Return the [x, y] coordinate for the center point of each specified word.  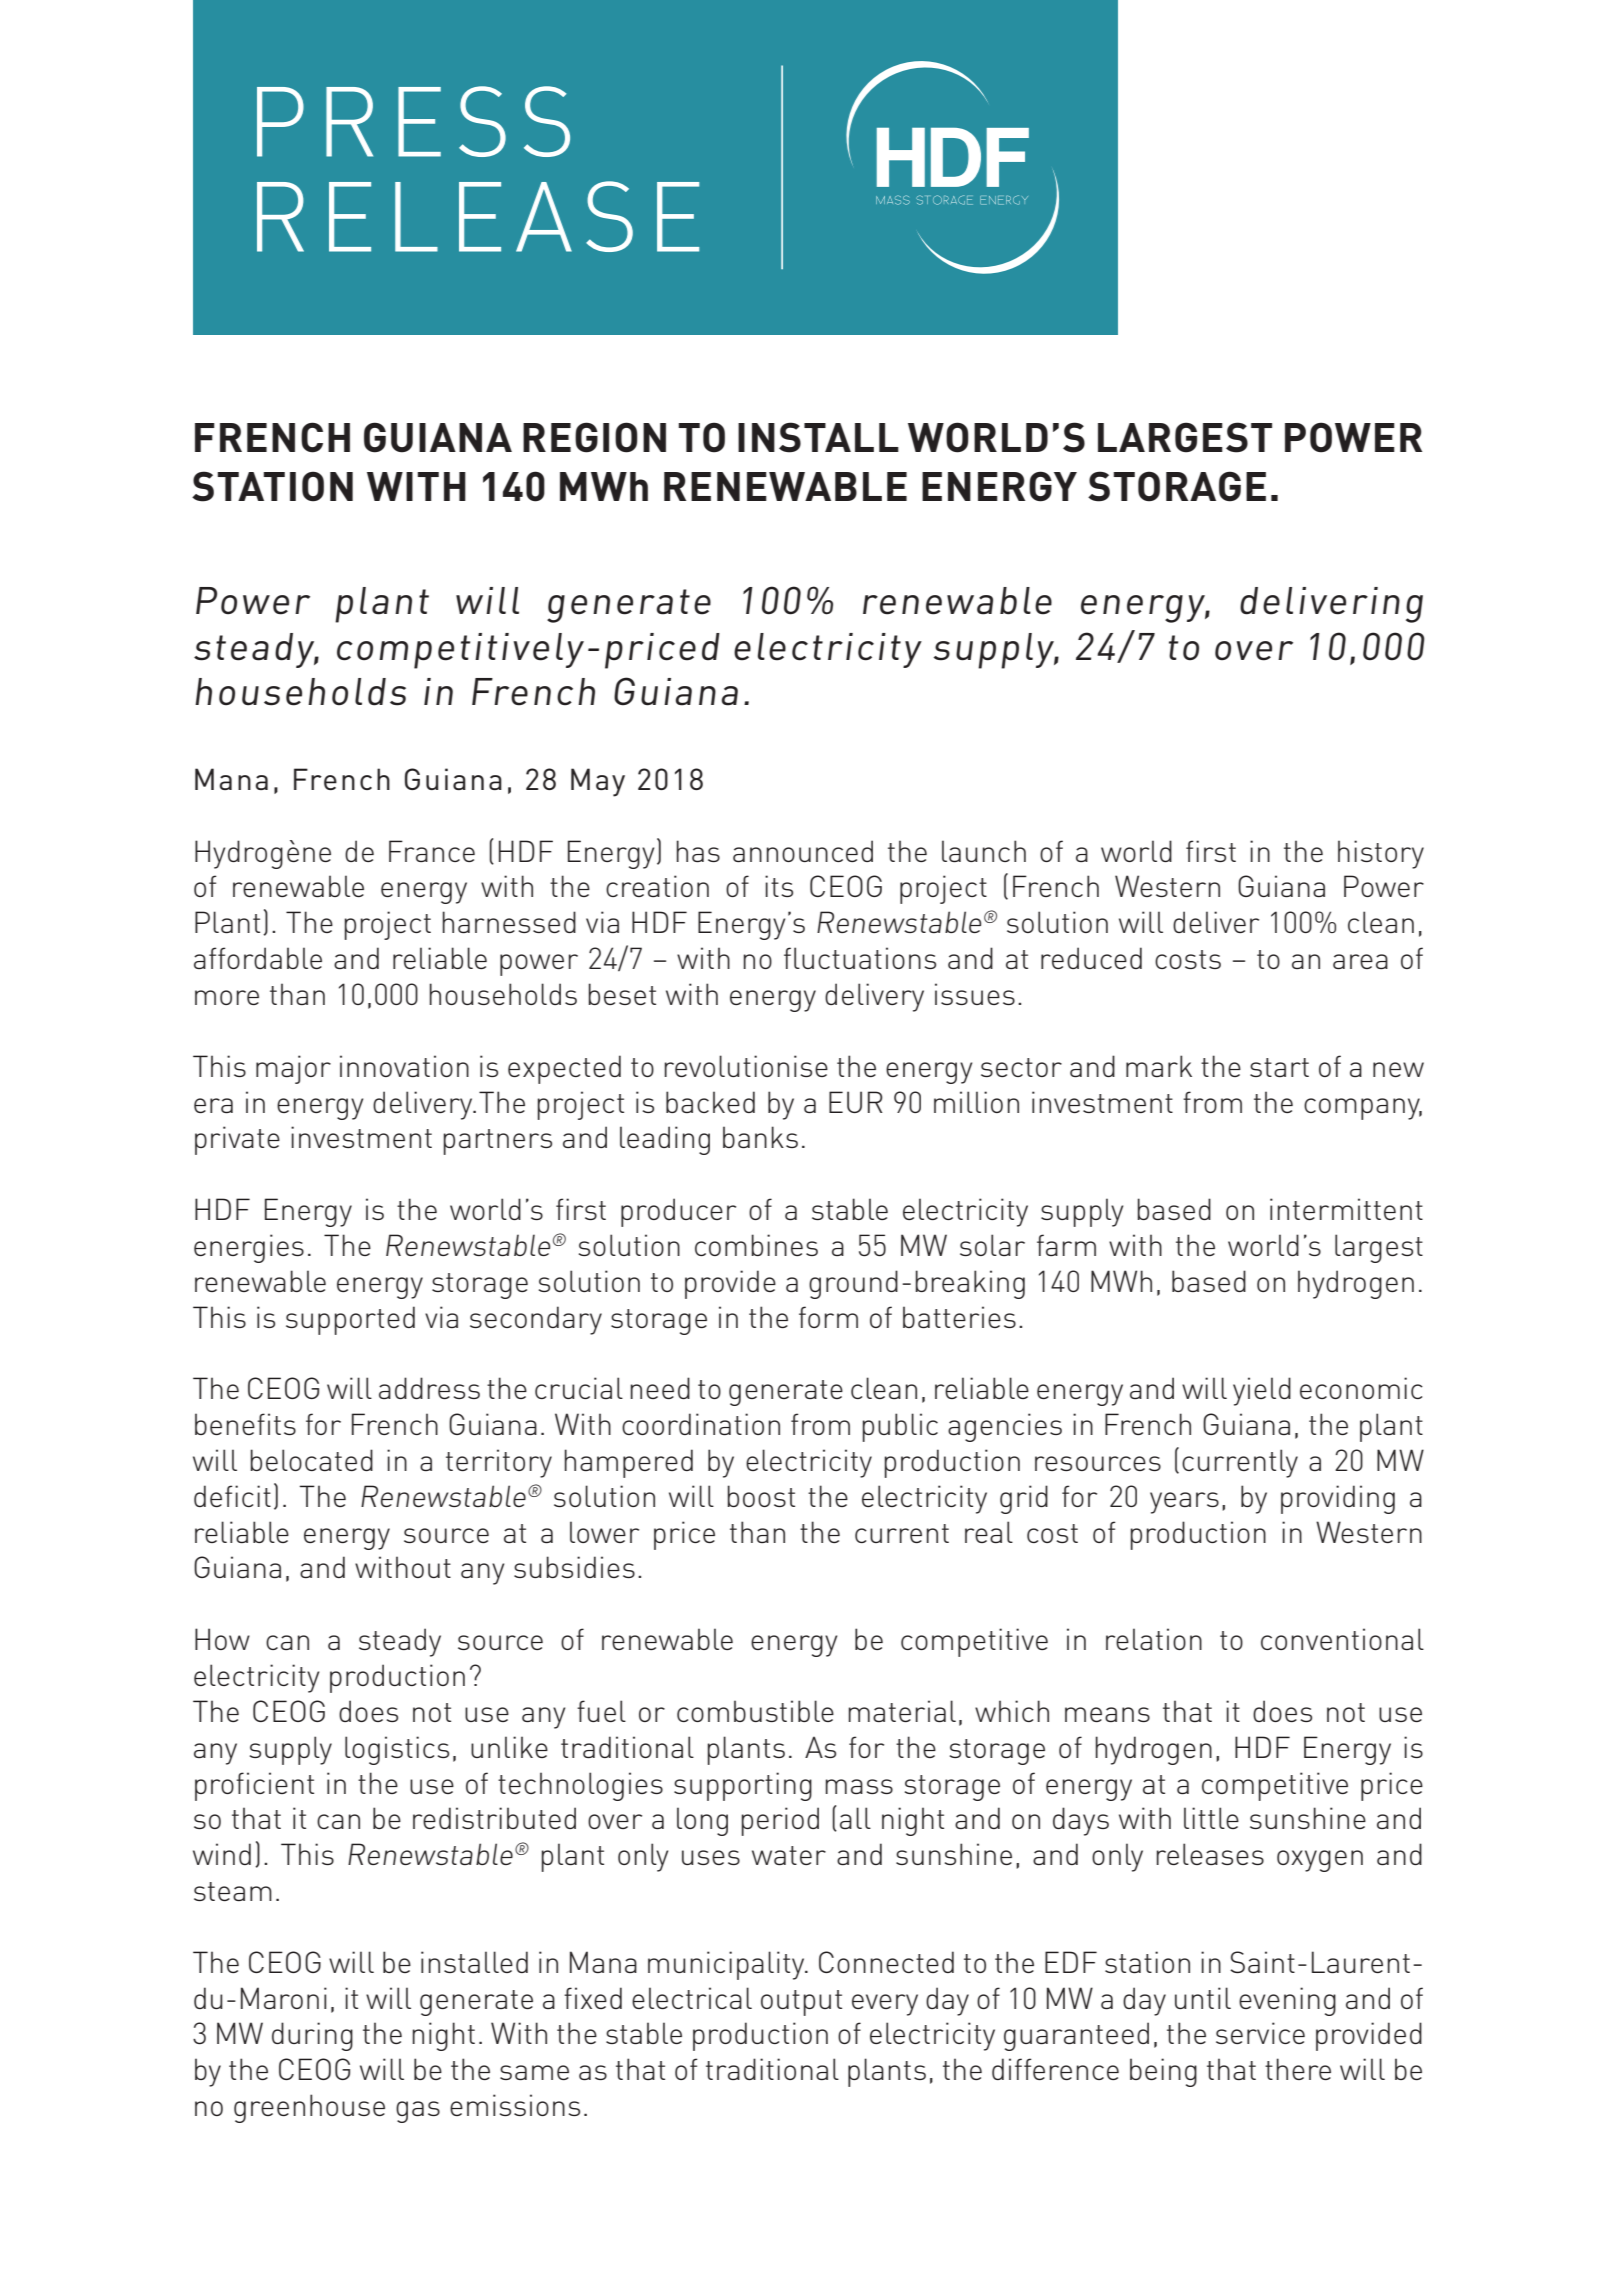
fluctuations [860, 958]
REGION [594, 437]
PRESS [413, 121]
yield [1262, 1391]
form [828, 1317]
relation [1154, 1639]
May [598, 782]
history [1381, 854]
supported [350, 1320]
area [1360, 961]
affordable [258, 958]
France [432, 851]
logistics [397, 1750]
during [312, 2036]
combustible [755, 1711]
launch [984, 851]
